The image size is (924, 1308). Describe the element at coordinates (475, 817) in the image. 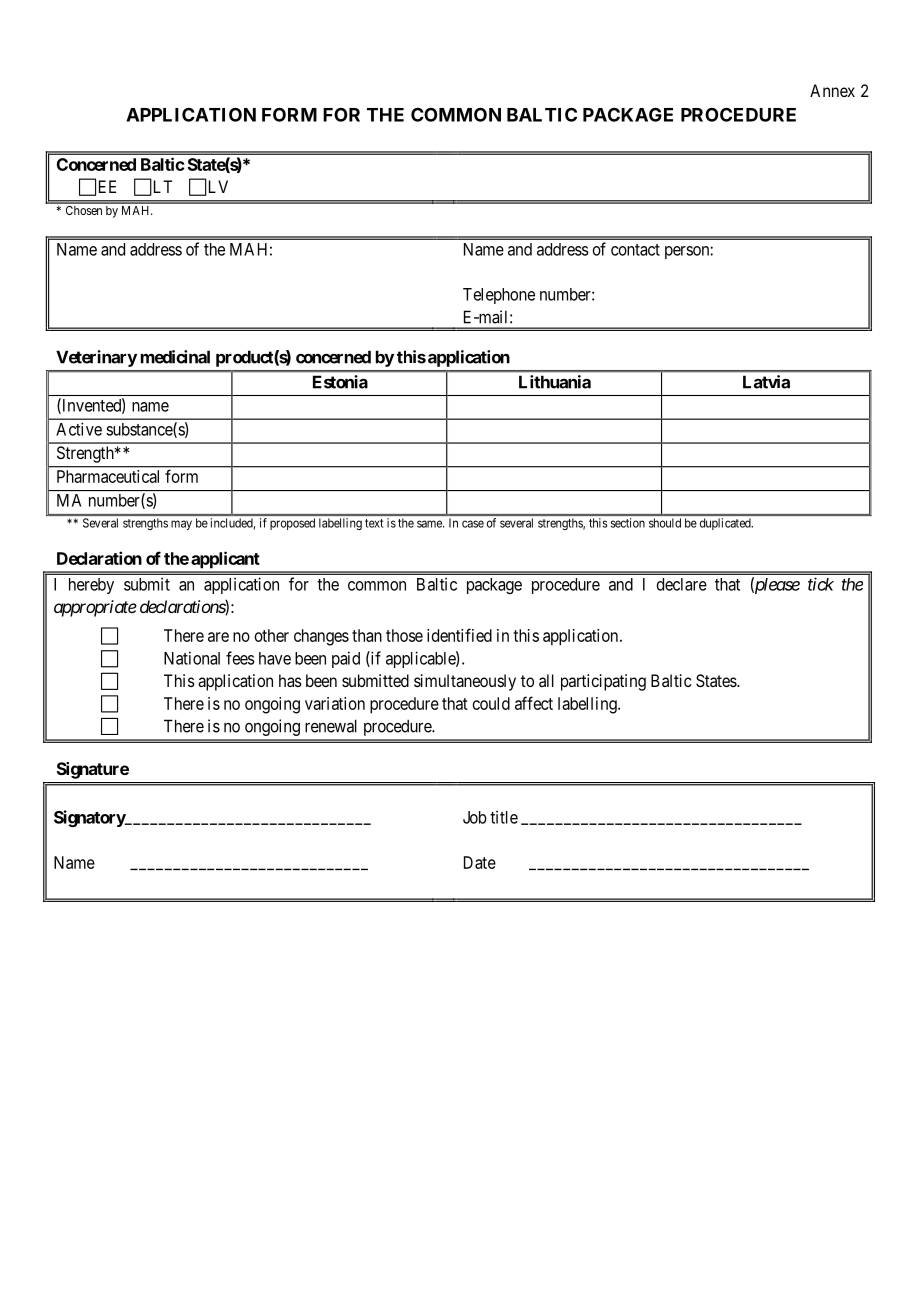

I see `Job` at that location.
